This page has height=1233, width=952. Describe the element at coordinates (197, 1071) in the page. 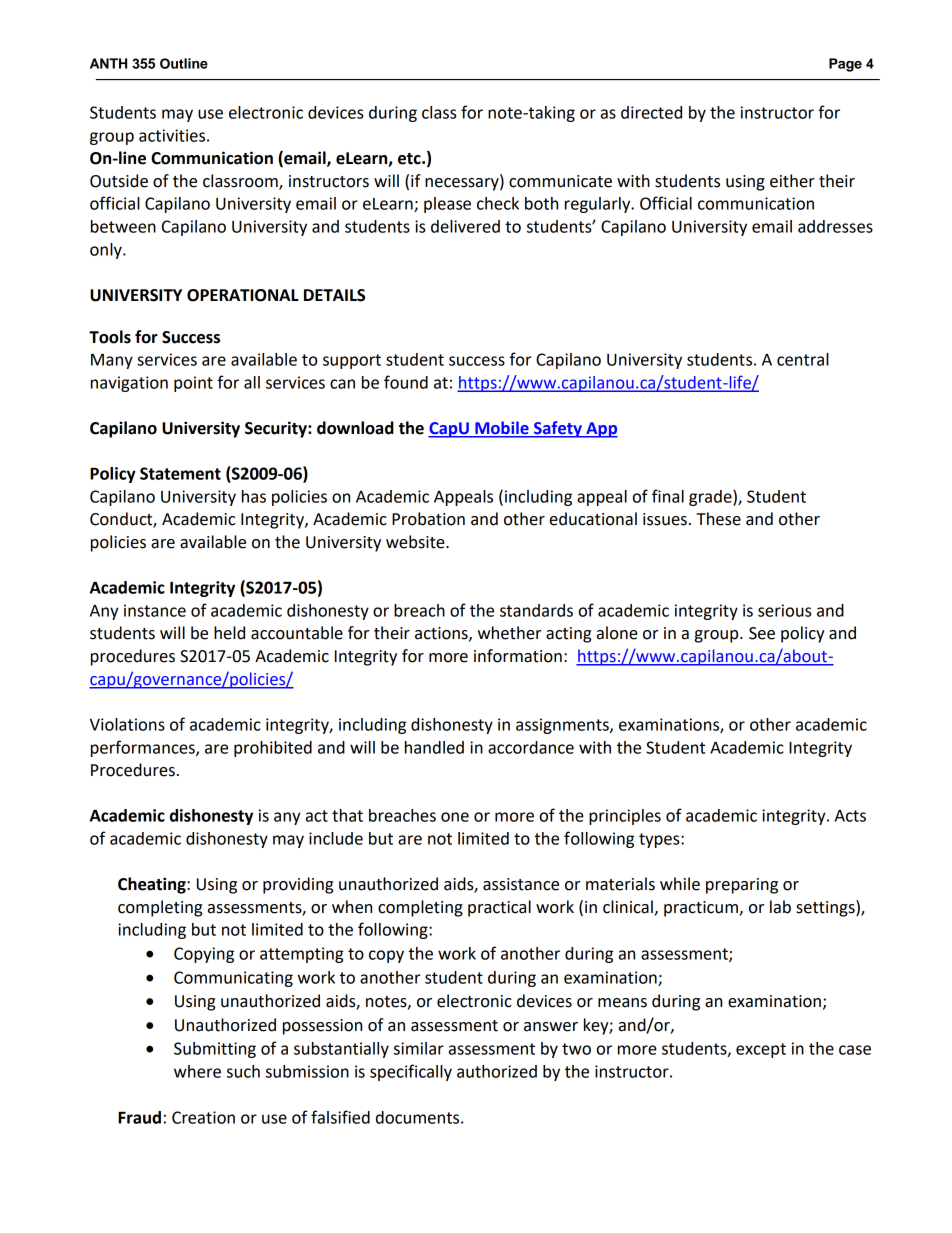

I see `where` at that location.
